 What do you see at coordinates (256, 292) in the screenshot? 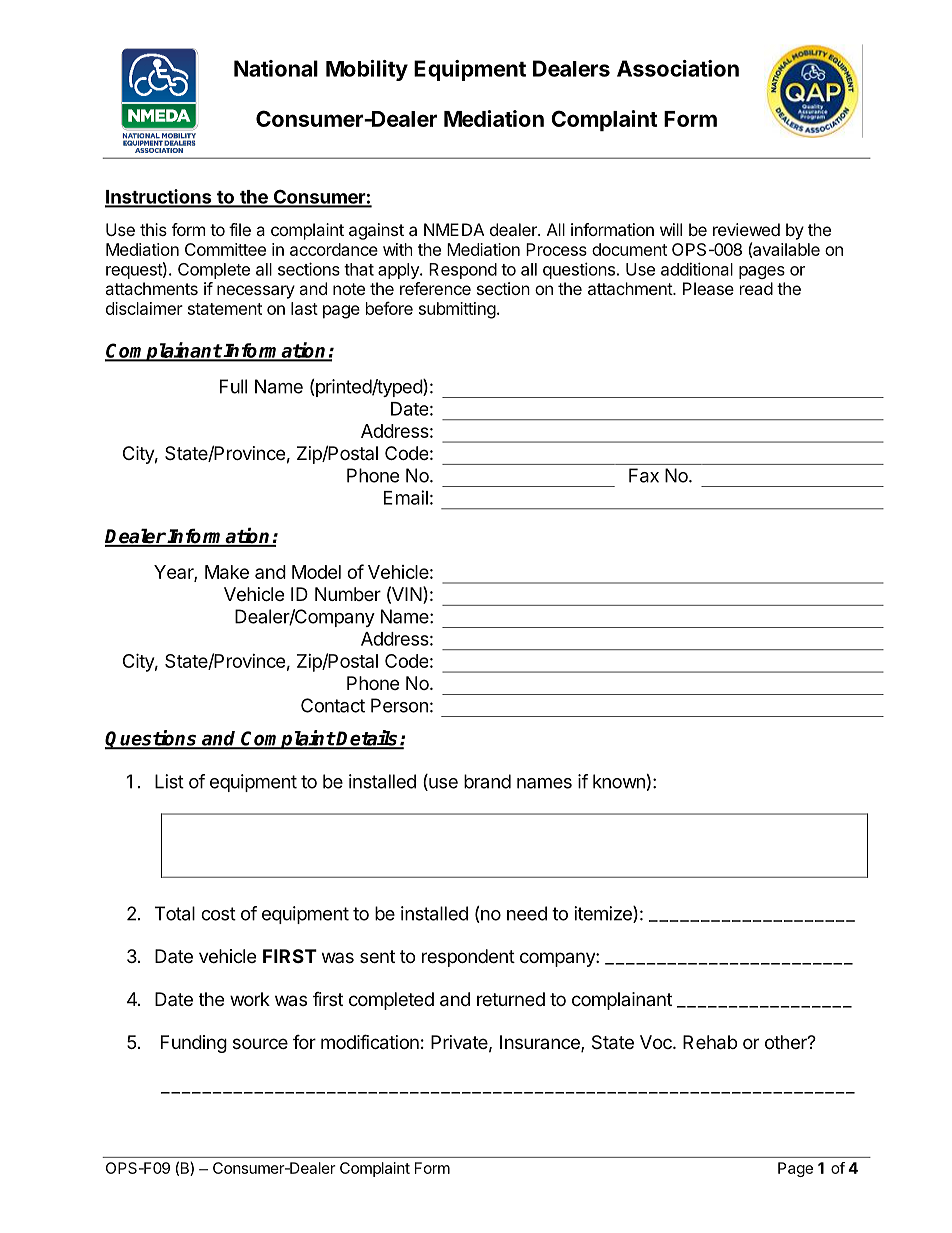
I see `necessary` at bounding box center [256, 292].
